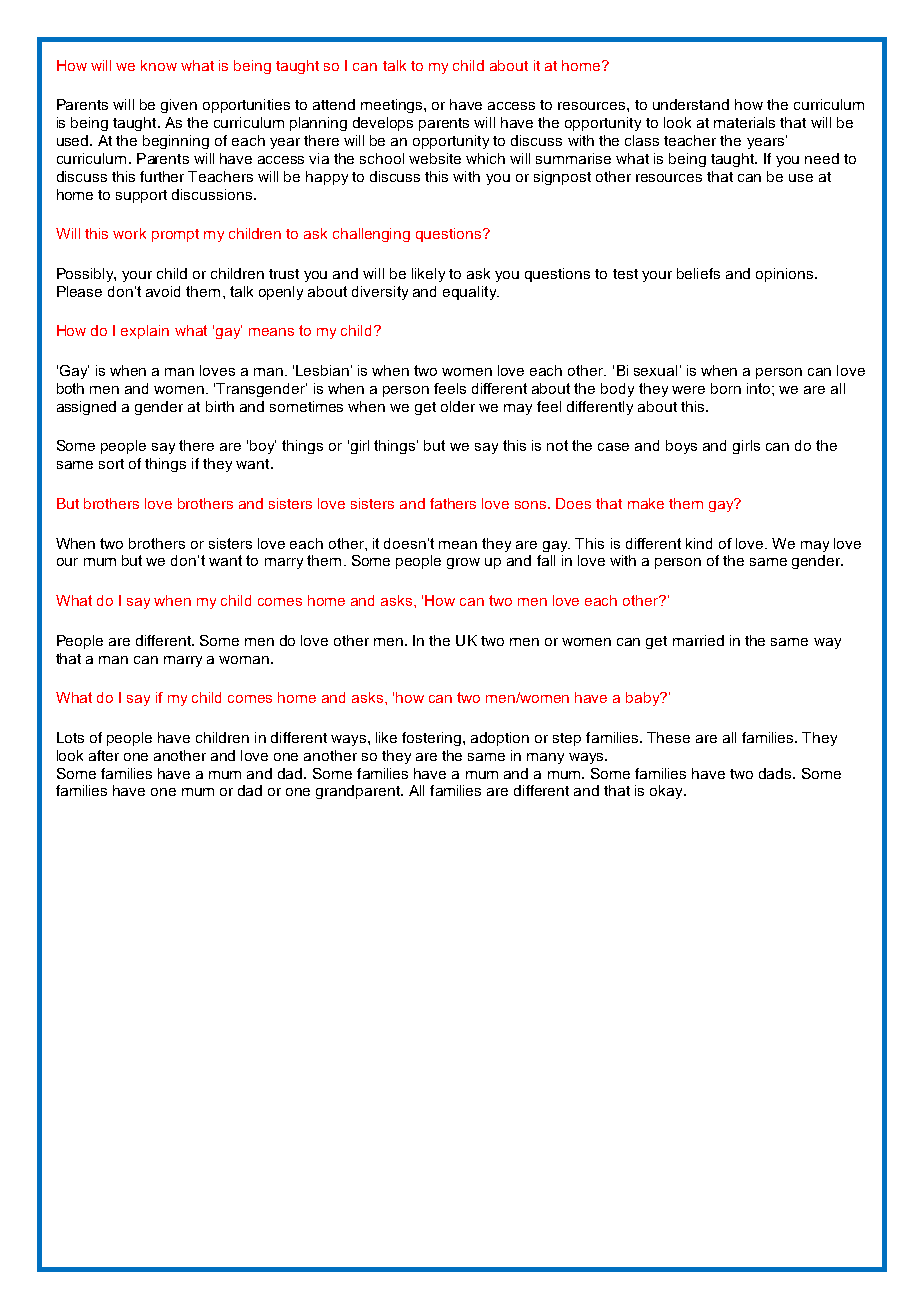 The width and height of the page is (924, 1309). What do you see at coordinates (776, 773) in the page?
I see `dads` at bounding box center [776, 773].
